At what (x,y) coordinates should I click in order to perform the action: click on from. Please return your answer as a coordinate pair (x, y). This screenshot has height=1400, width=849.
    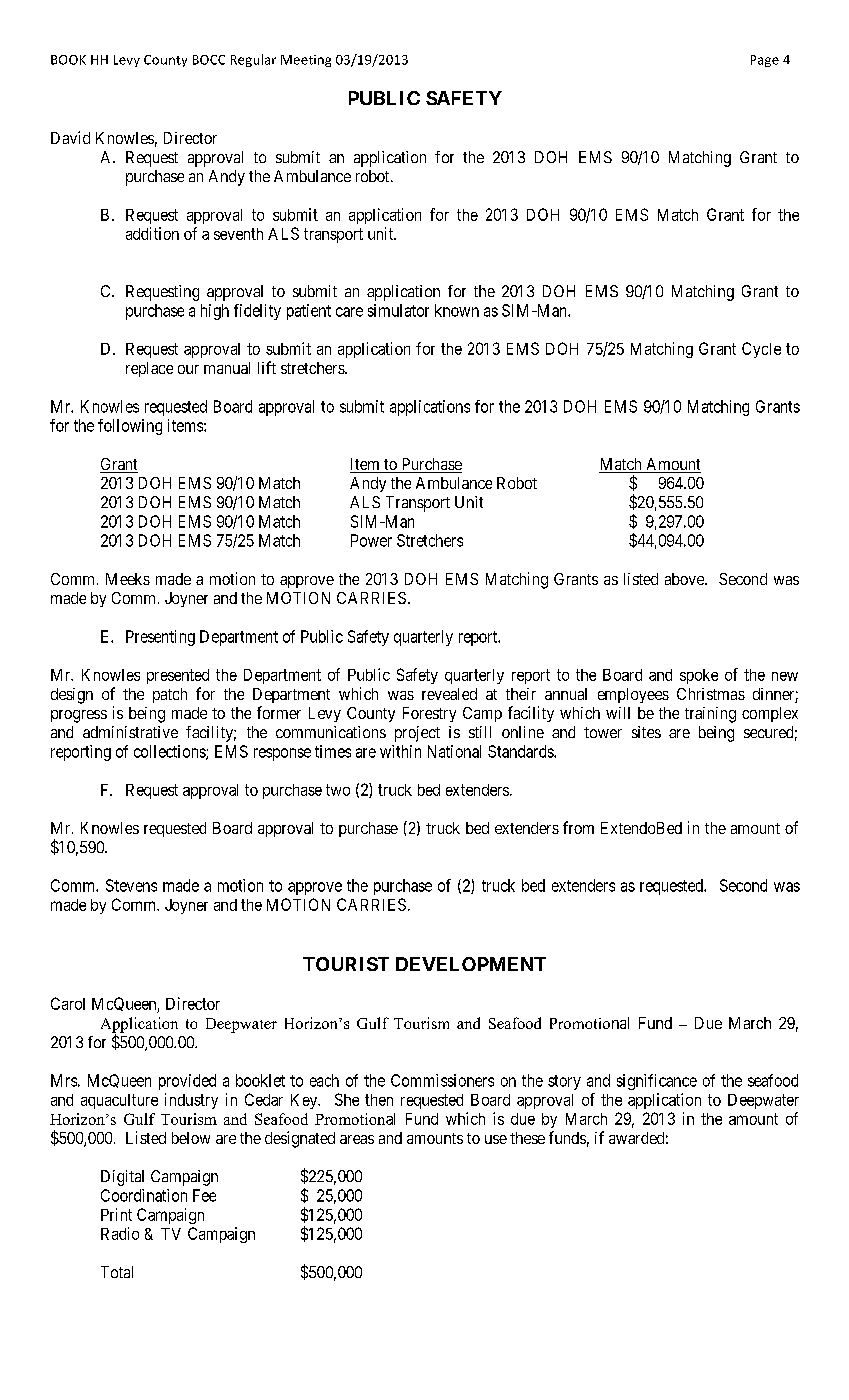
    Looking at the image, I should click on (578, 827).
